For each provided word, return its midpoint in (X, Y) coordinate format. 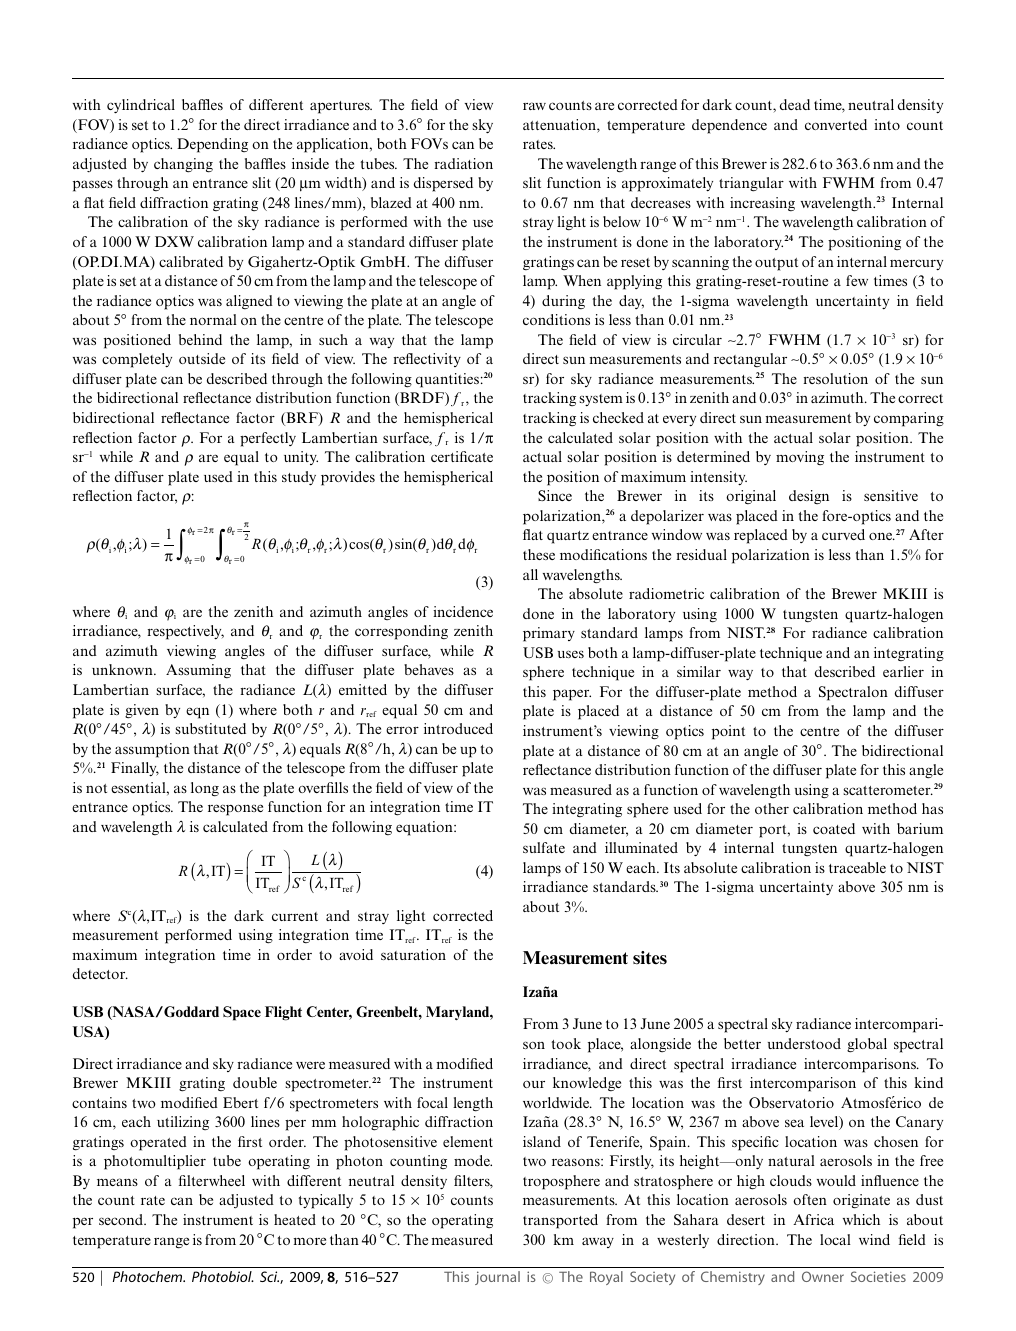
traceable (857, 867)
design (809, 497)
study (299, 478)
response (235, 810)
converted (836, 124)
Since (555, 495)
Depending (212, 145)
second (122, 1219)
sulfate (544, 847)
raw (534, 106)
